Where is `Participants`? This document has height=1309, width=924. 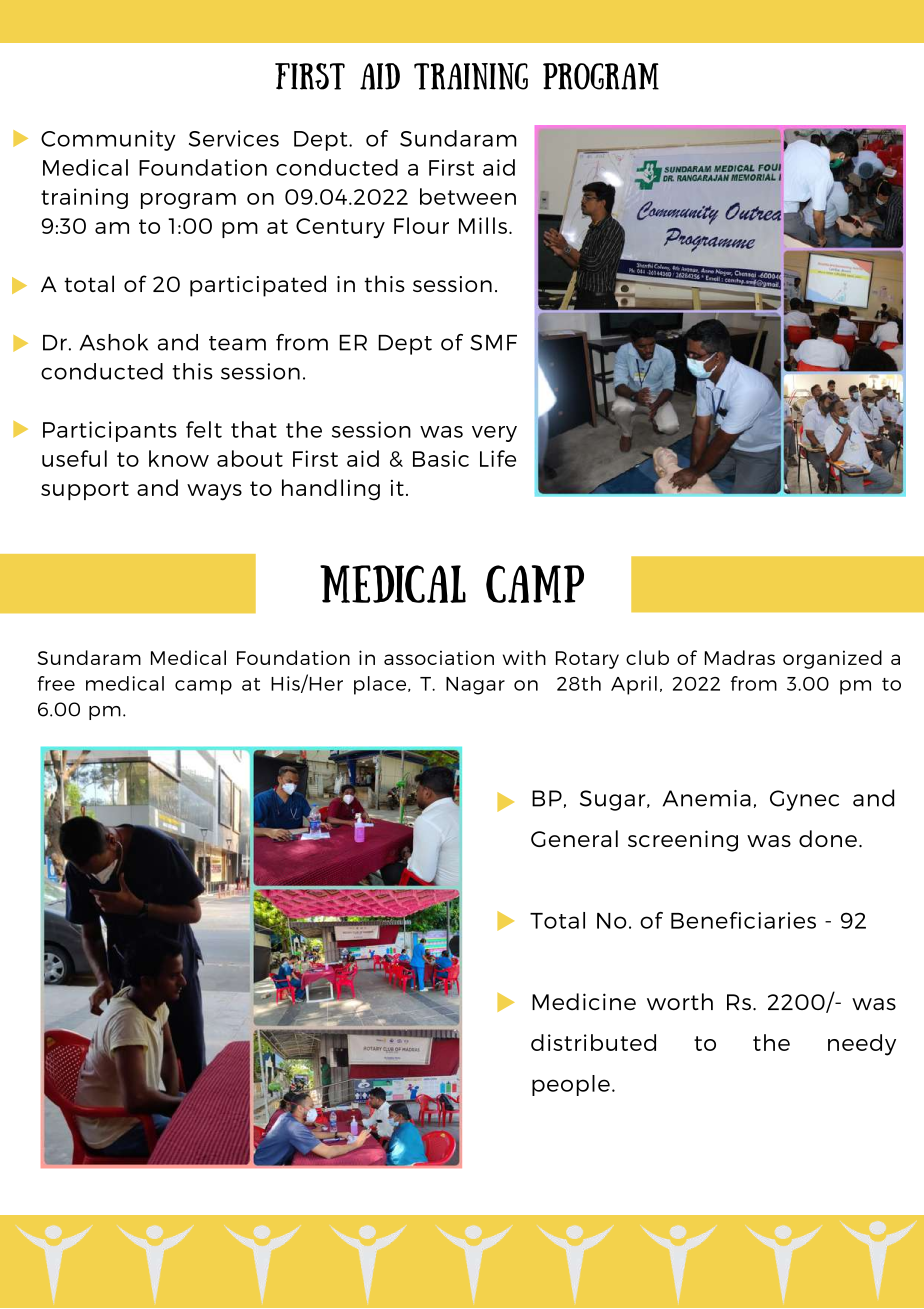
Participants is located at coordinates (110, 431).
